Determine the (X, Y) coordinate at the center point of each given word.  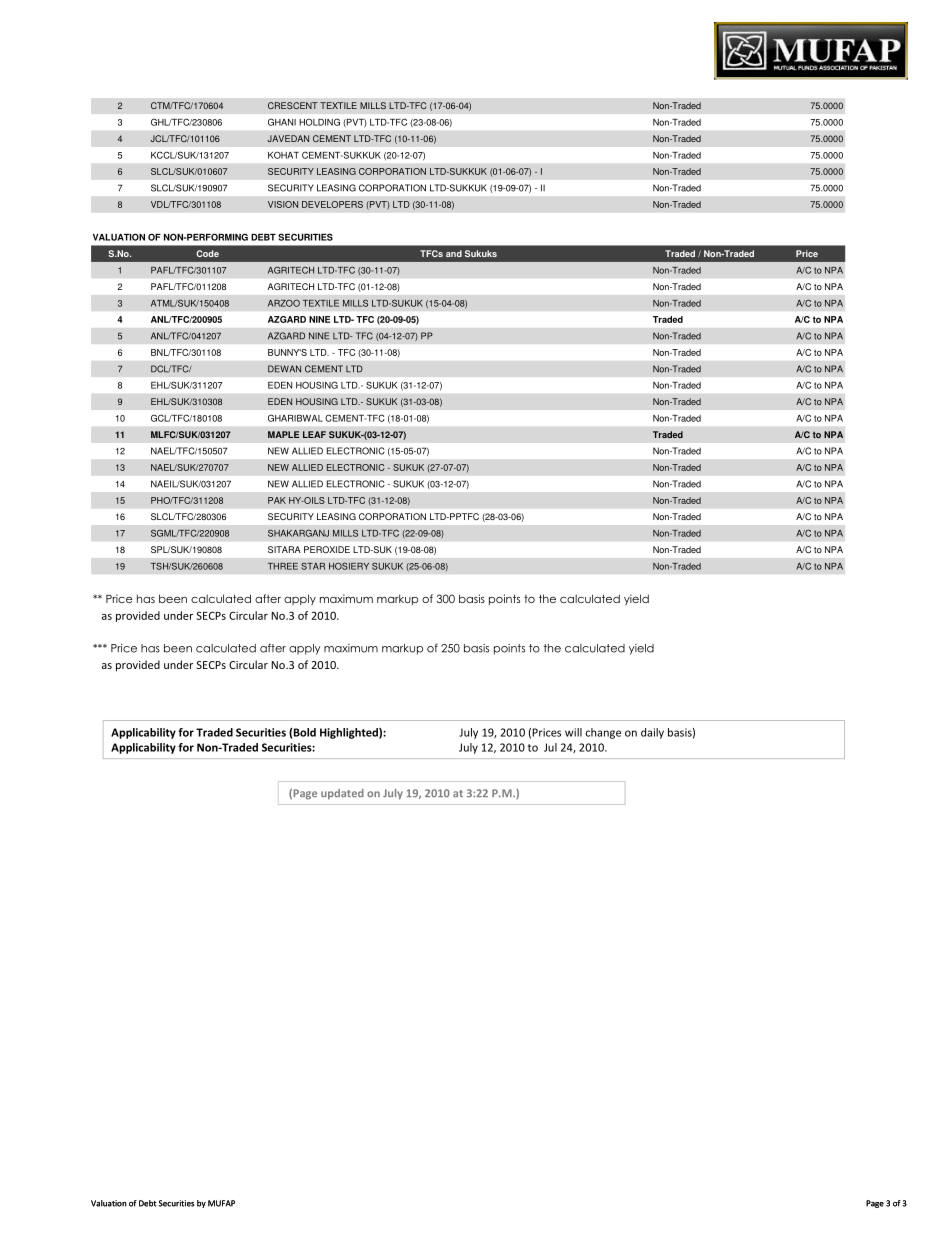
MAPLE (283, 434)
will (573, 732)
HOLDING (319, 122)
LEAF (314, 434)
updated (342, 794)
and (454, 253)
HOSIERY (349, 566)
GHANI (282, 122)
